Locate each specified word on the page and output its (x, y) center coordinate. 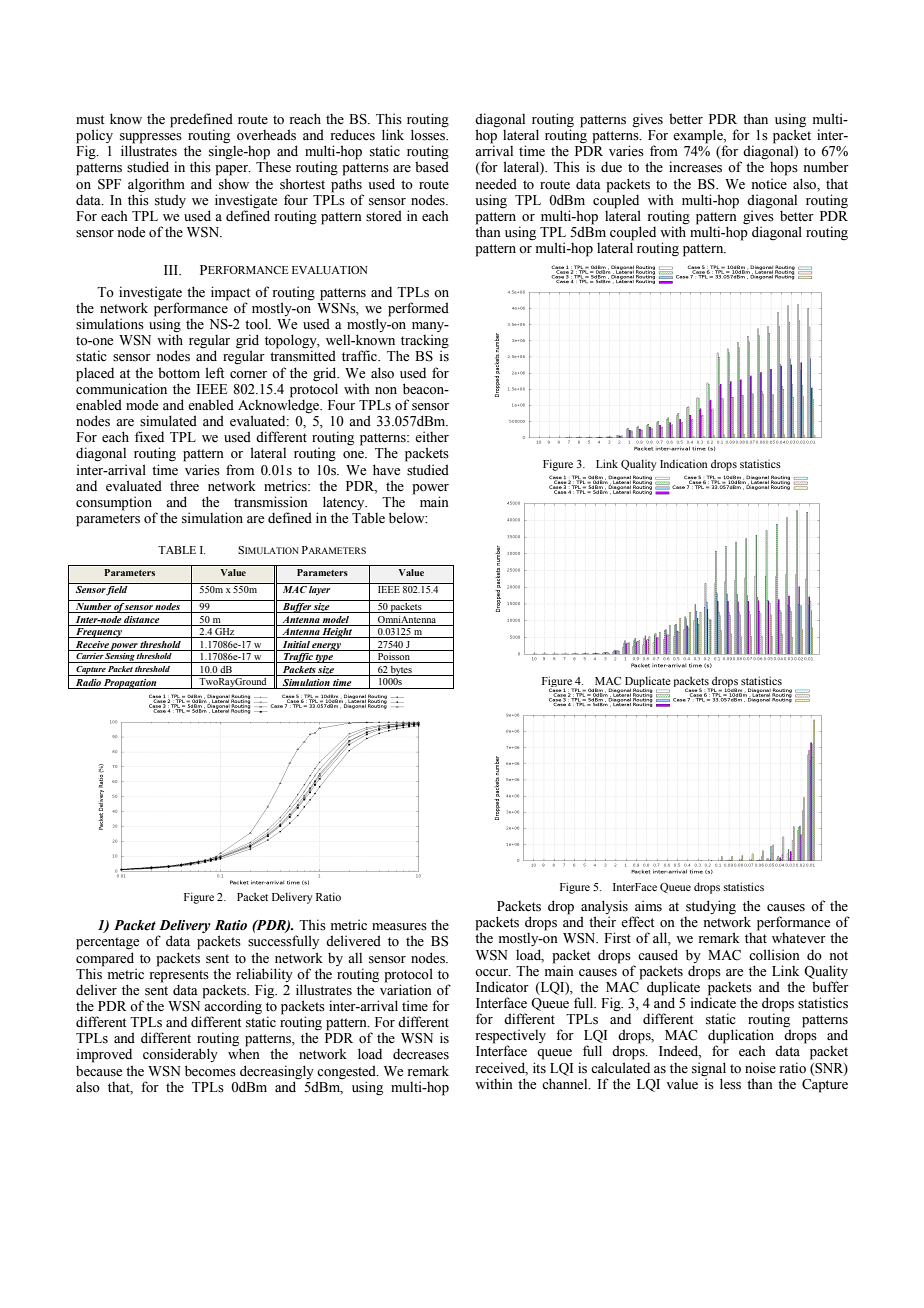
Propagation (130, 684)
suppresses (151, 139)
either (432, 437)
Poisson (393, 658)
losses (429, 134)
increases (695, 167)
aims (648, 906)
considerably (180, 1055)
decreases (421, 1054)
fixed (149, 436)
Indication (684, 464)
